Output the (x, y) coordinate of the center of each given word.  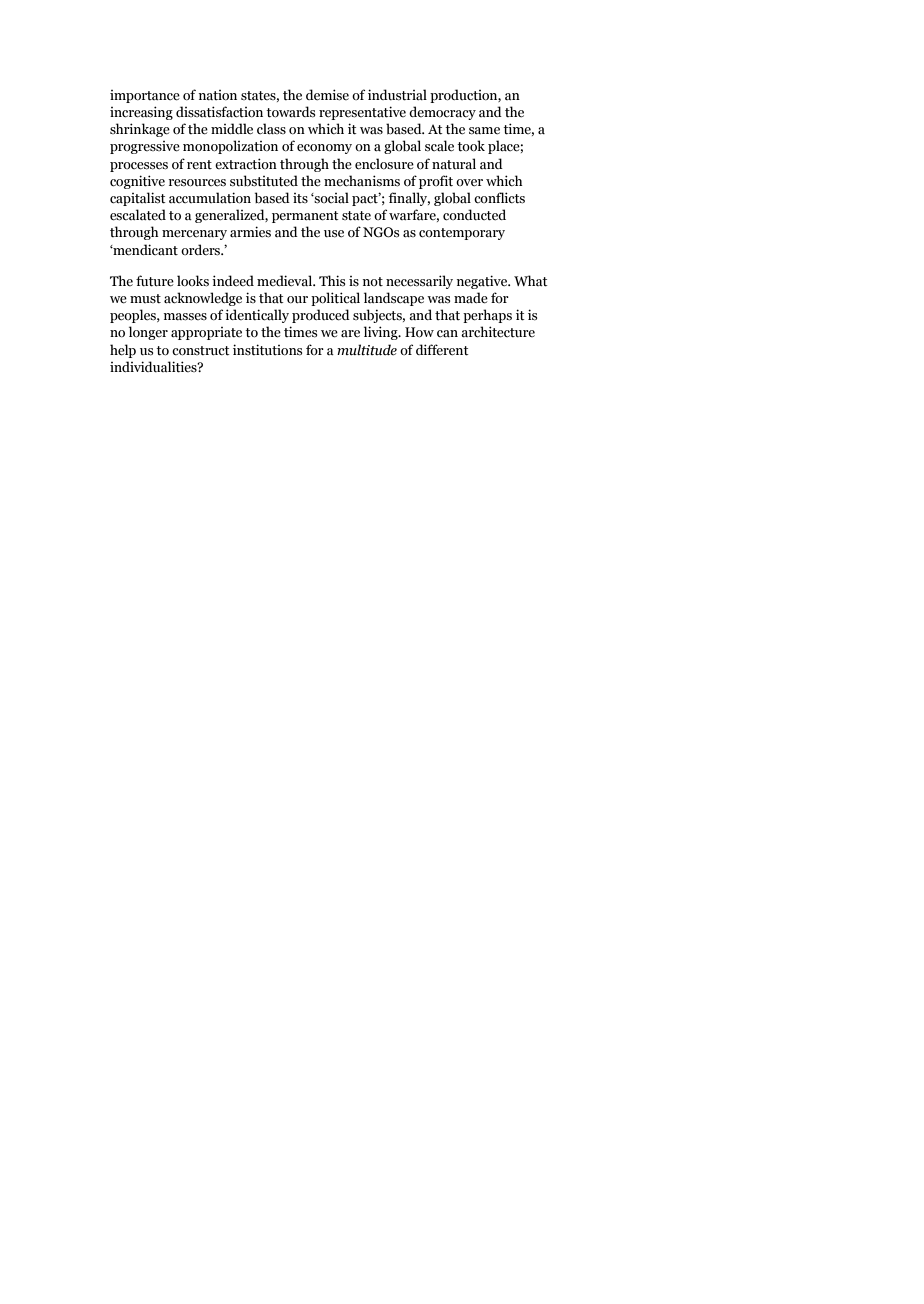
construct (201, 351)
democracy (442, 113)
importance (145, 96)
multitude (367, 350)
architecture (498, 332)
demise (327, 95)
